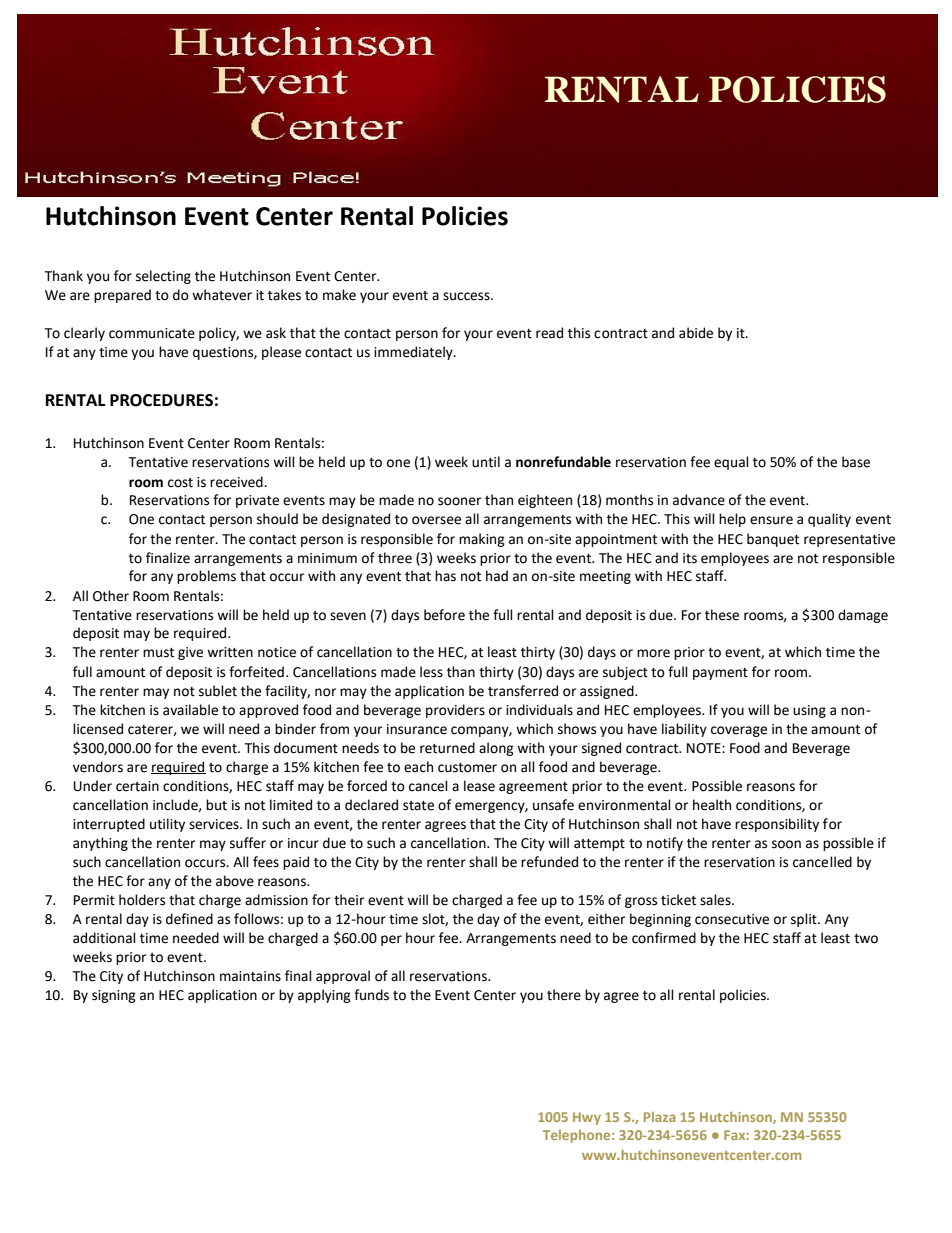  Describe the element at coordinates (222, 295) in the page. I see `whatever` at that location.
